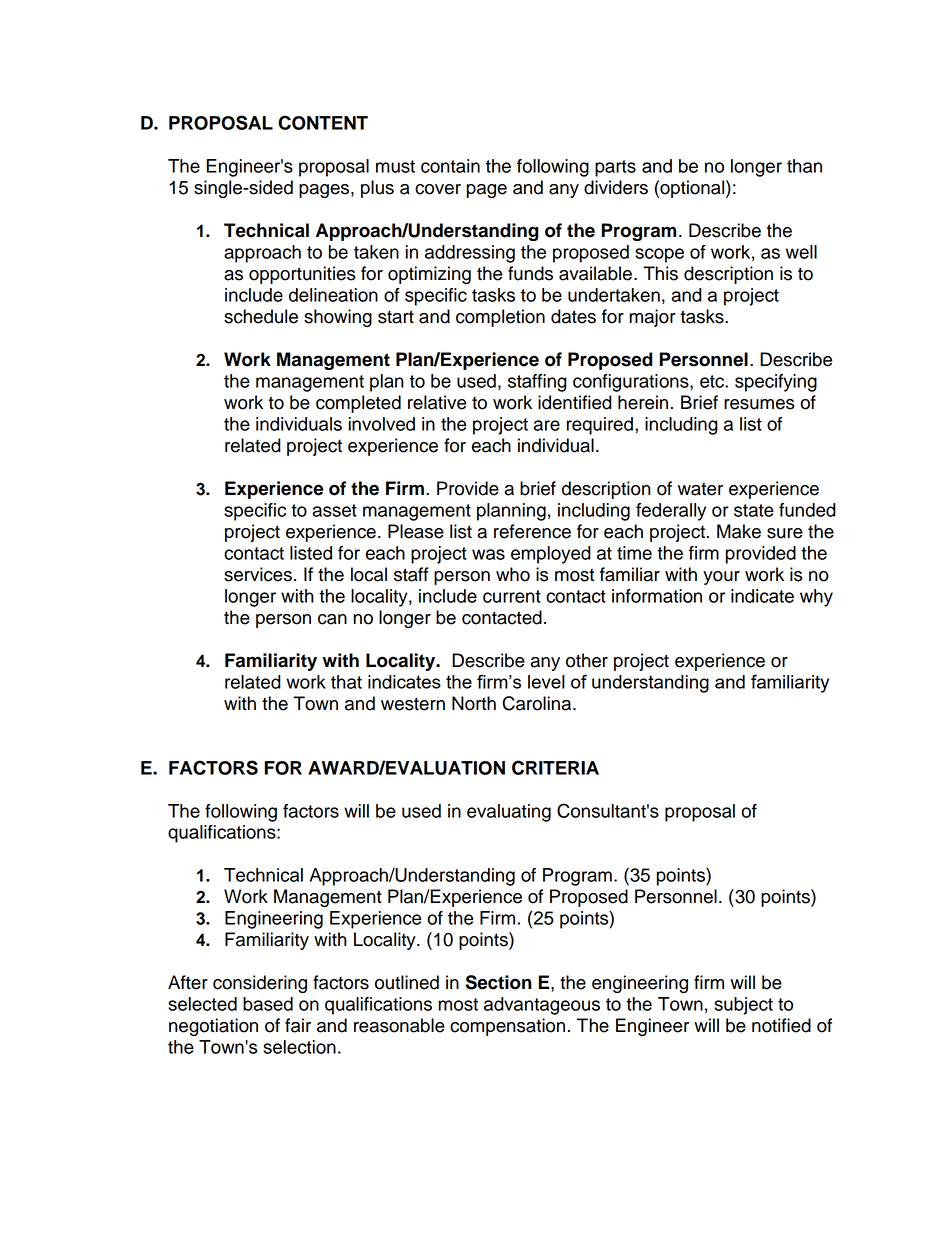 This screenshot has height=1233, width=952. What do you see at coordinates (323, 122) in the screenshot?
I see `CONTENT` at bounding box center [323, 122].
